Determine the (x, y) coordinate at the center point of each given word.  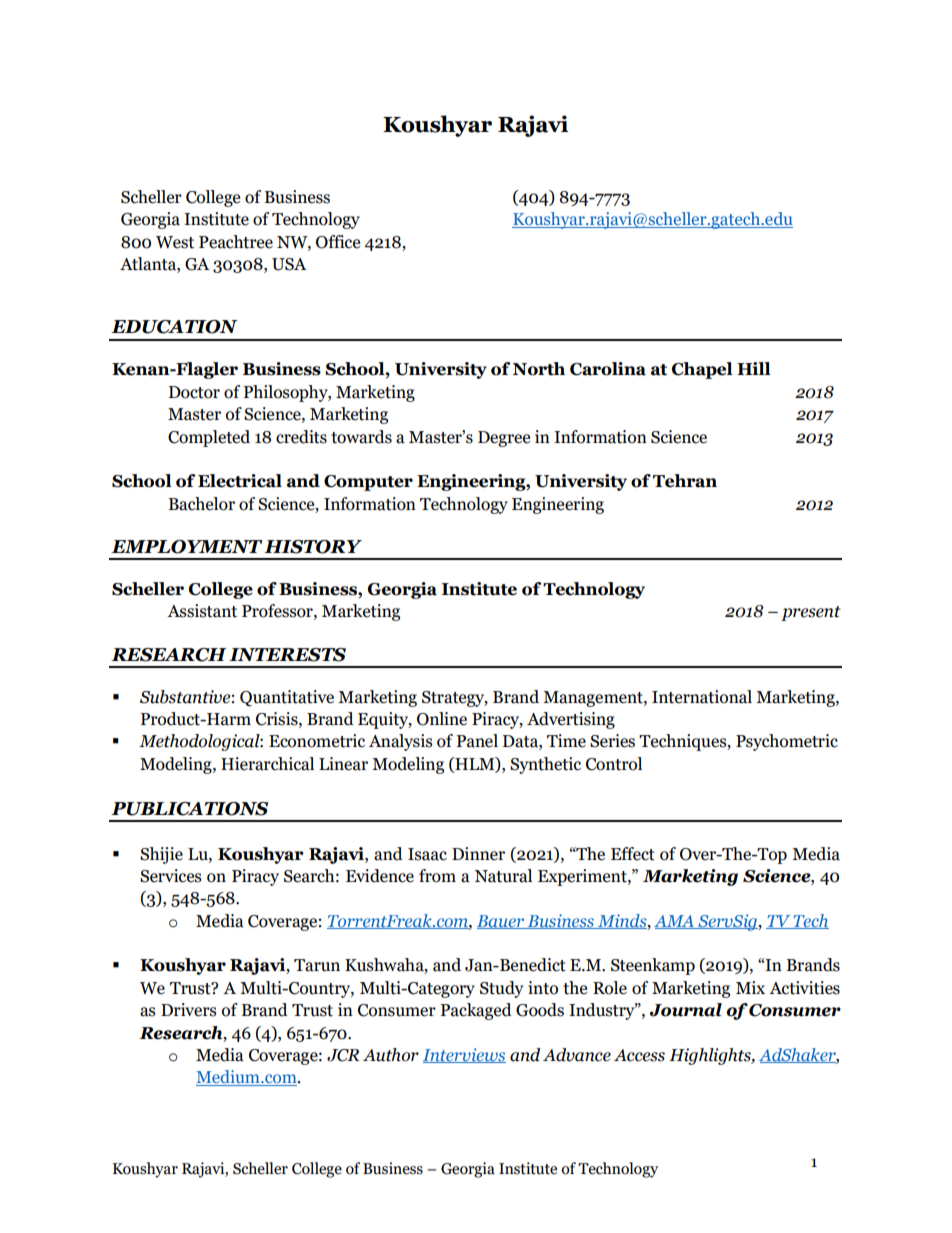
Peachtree (236, 242)
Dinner (478, 854)
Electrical (240, 481)
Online (442, 719)
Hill (754, 368)
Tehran (685, 481)
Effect (633, 854)
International (702, 697)
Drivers (189, 1010)
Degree (504, 439)
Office (338, 242)
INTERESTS (287, 655)
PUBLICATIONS (189, 809)
